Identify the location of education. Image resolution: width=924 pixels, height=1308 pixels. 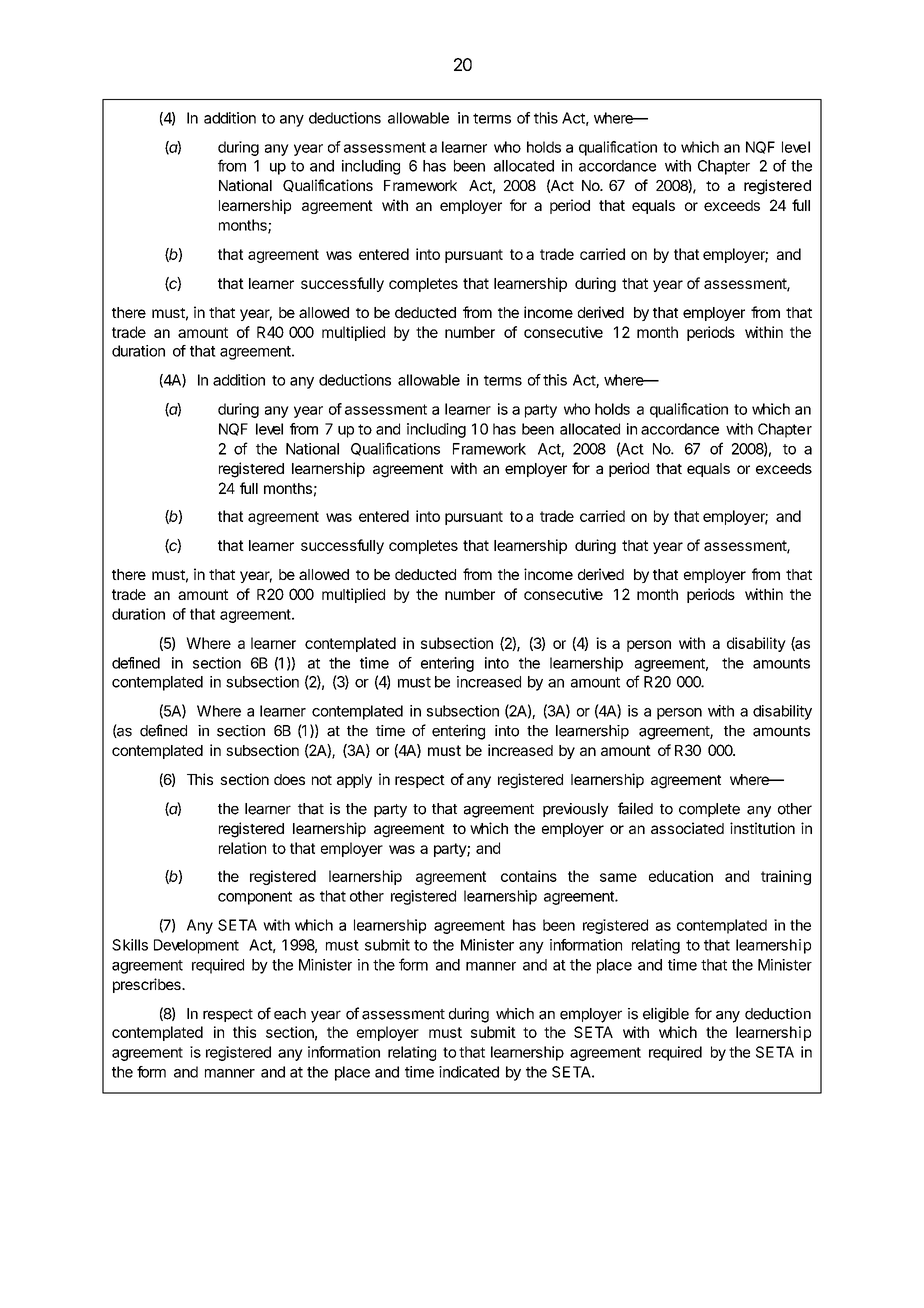
(681, 876).
